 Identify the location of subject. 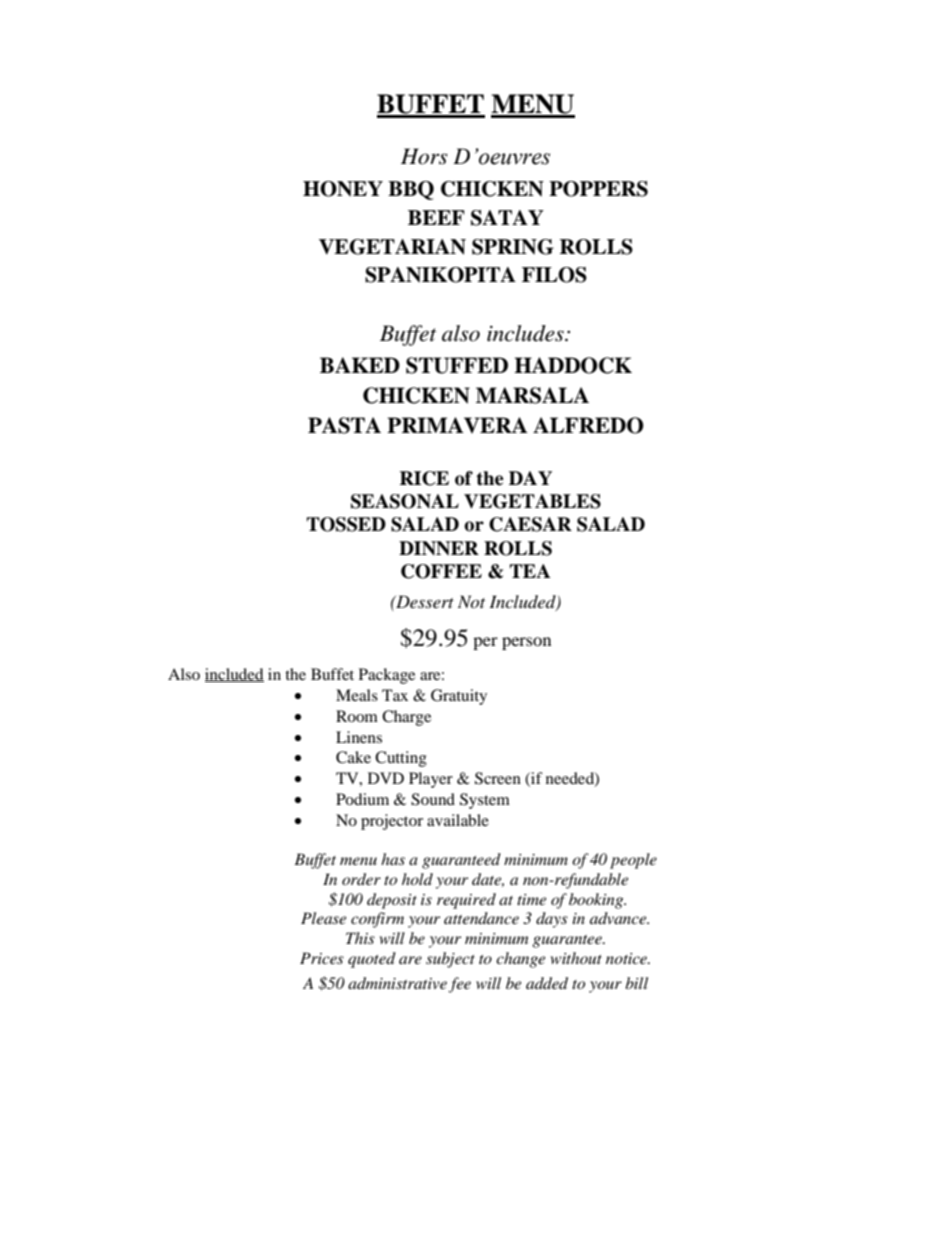
(450, 960).
